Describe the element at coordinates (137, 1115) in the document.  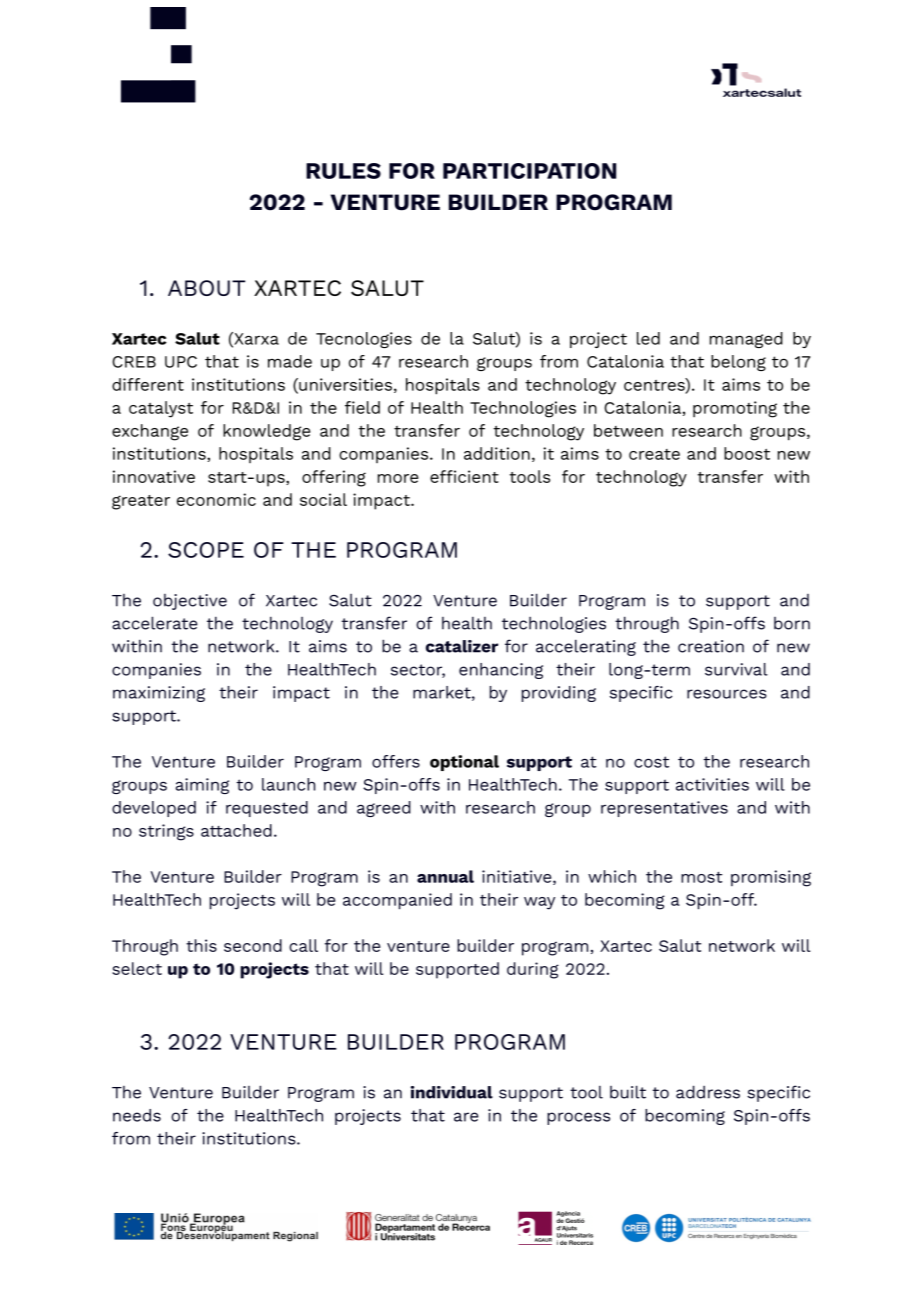
I see `needs` at that location.
